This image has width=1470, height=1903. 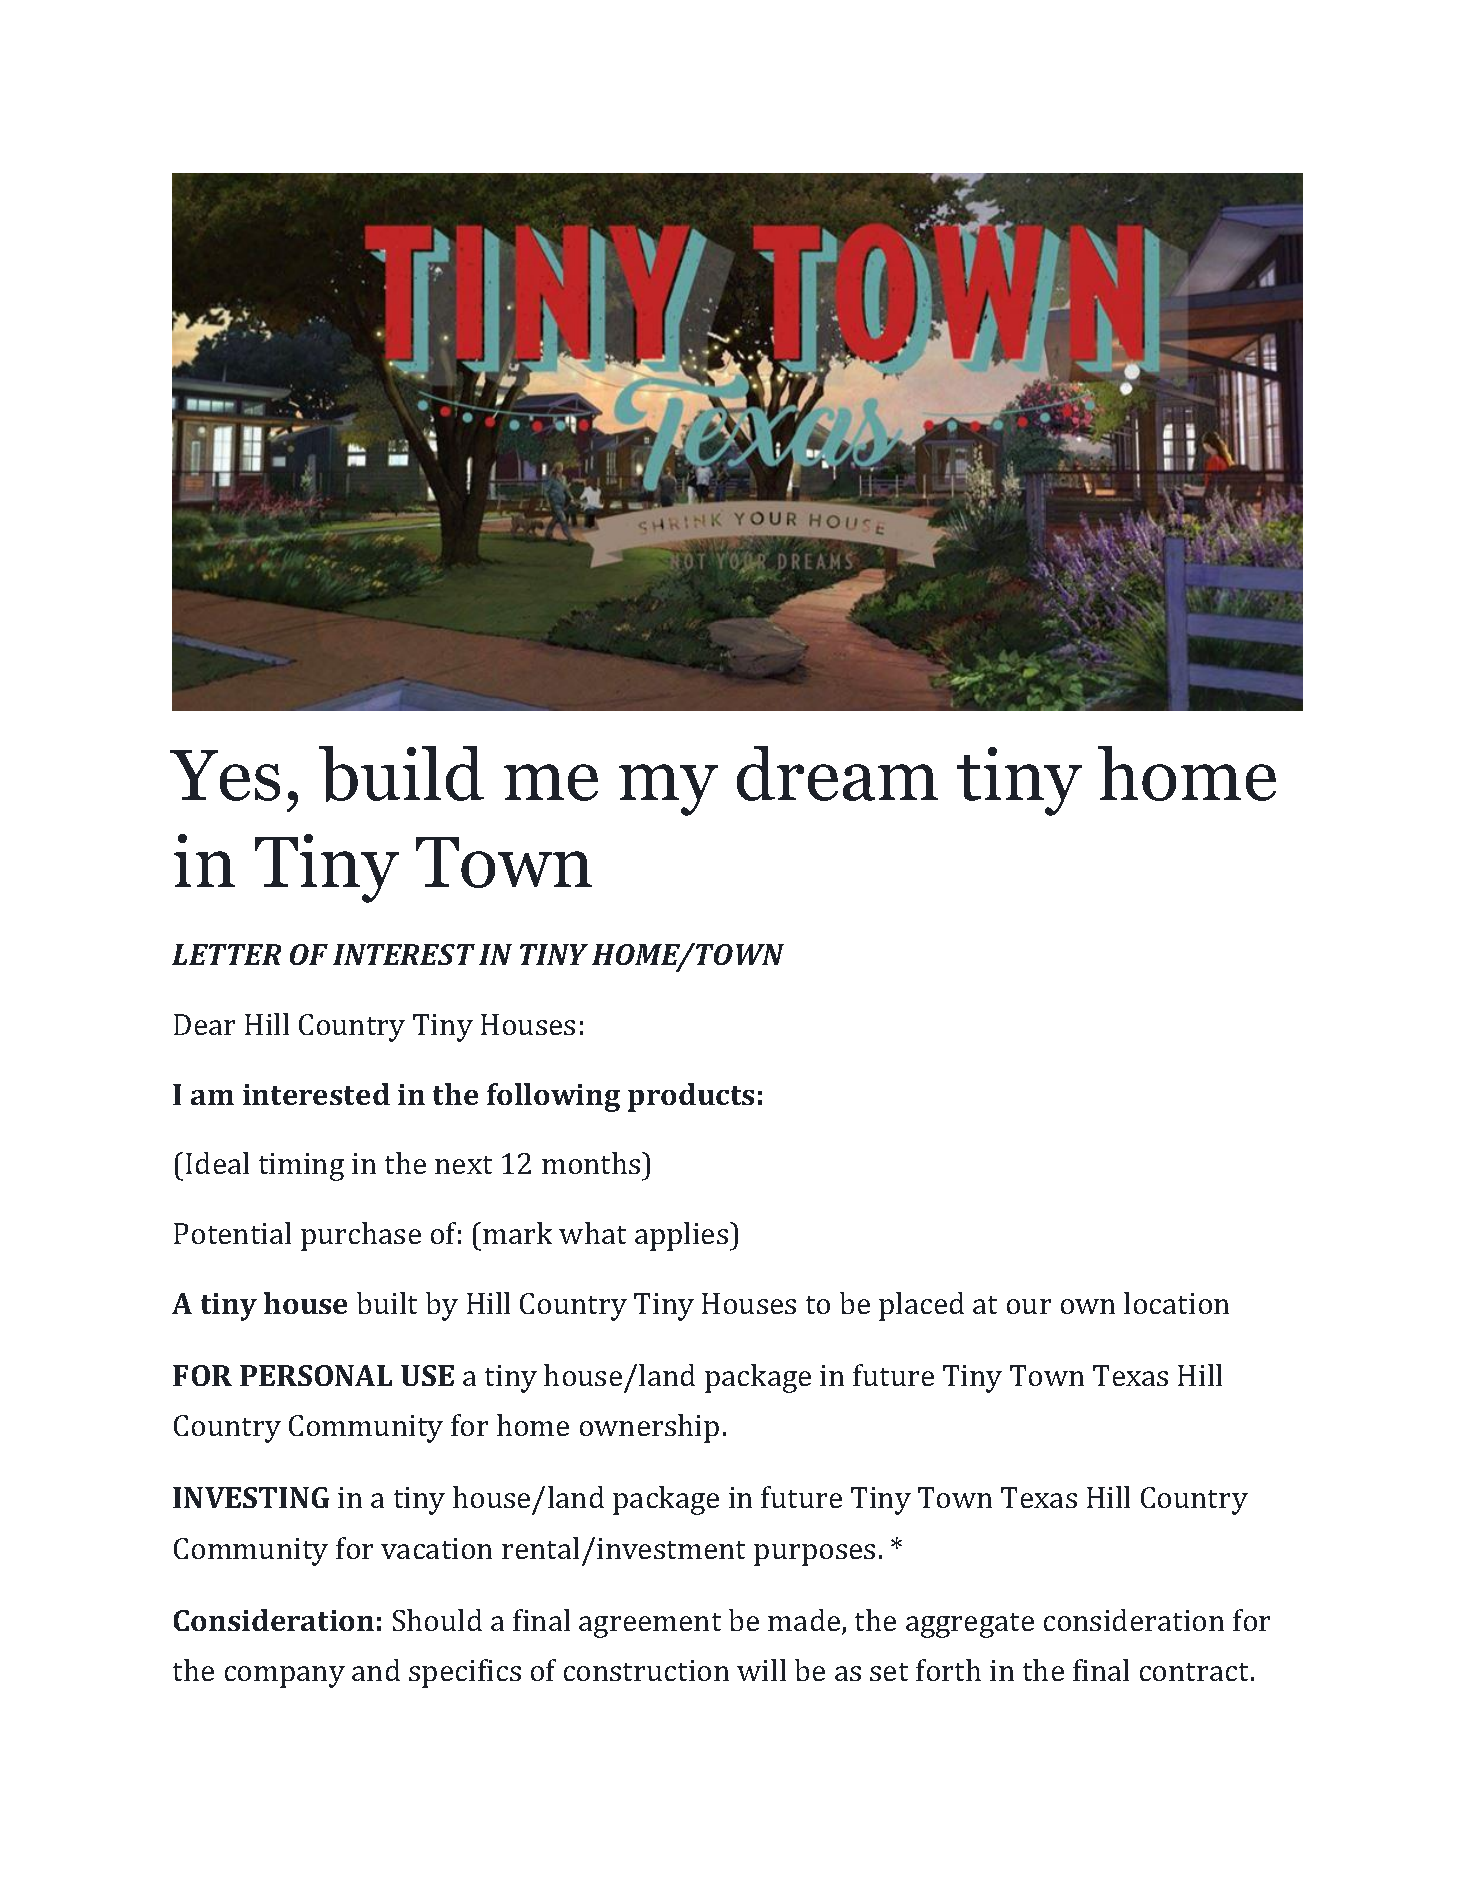 I want to click on applies, so click(x=681, y=1236).
